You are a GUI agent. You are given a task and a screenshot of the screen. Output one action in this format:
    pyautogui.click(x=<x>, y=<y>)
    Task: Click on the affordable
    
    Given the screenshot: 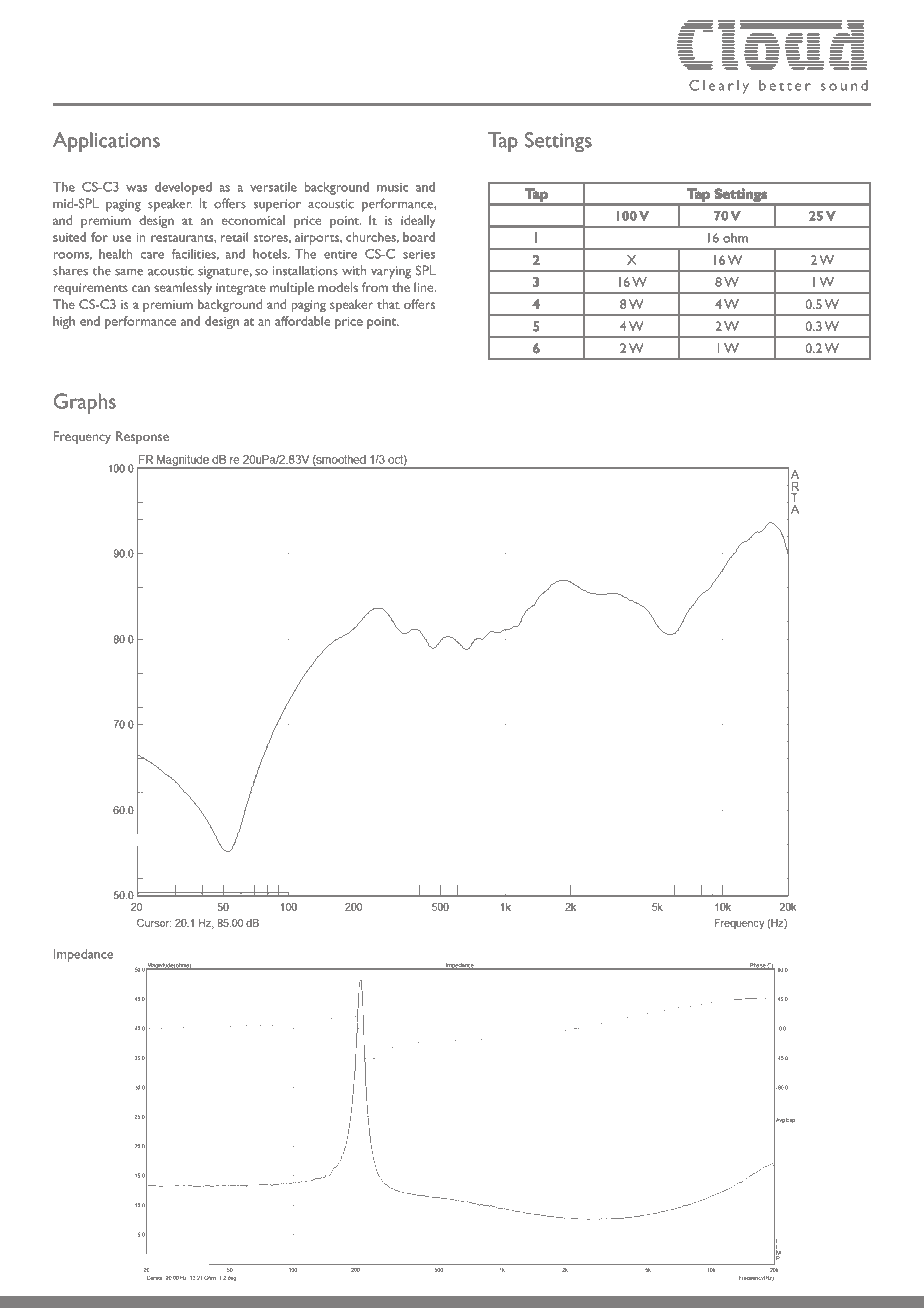 What is the action you would take?
    pyautogui.click(x=302, y=321)
